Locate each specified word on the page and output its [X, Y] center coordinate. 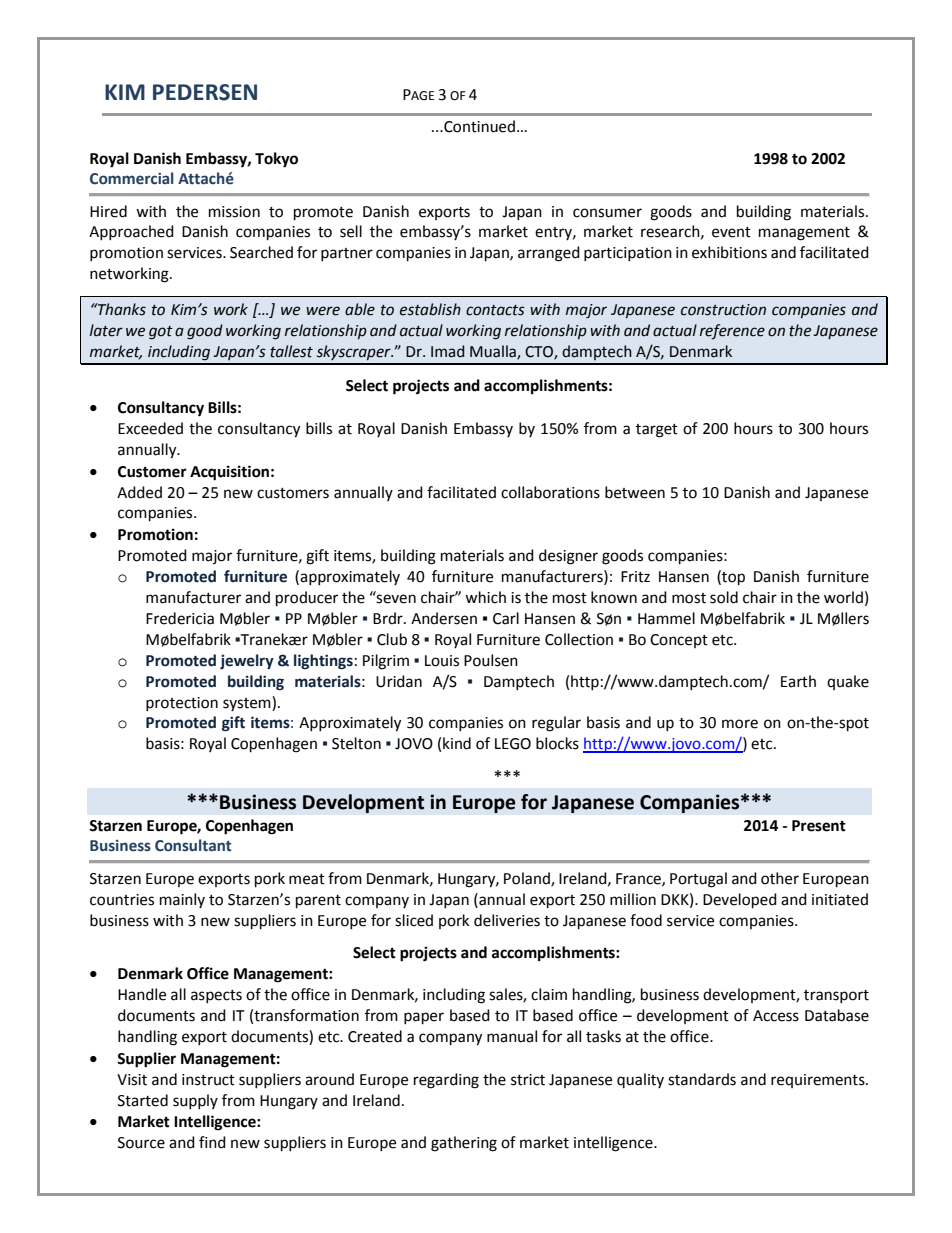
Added [139, 492]
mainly [182, 900]
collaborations [550, 492]
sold [724, 597]
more [740, 724]
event [731, 232]
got [161, 333]
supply [195, 1101]
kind [457, 743]
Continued [478, 126]
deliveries [507, 920]
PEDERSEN [205, 92]
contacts [495, 310]
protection [182, 704]
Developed [740, 901]
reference [732, 332]
